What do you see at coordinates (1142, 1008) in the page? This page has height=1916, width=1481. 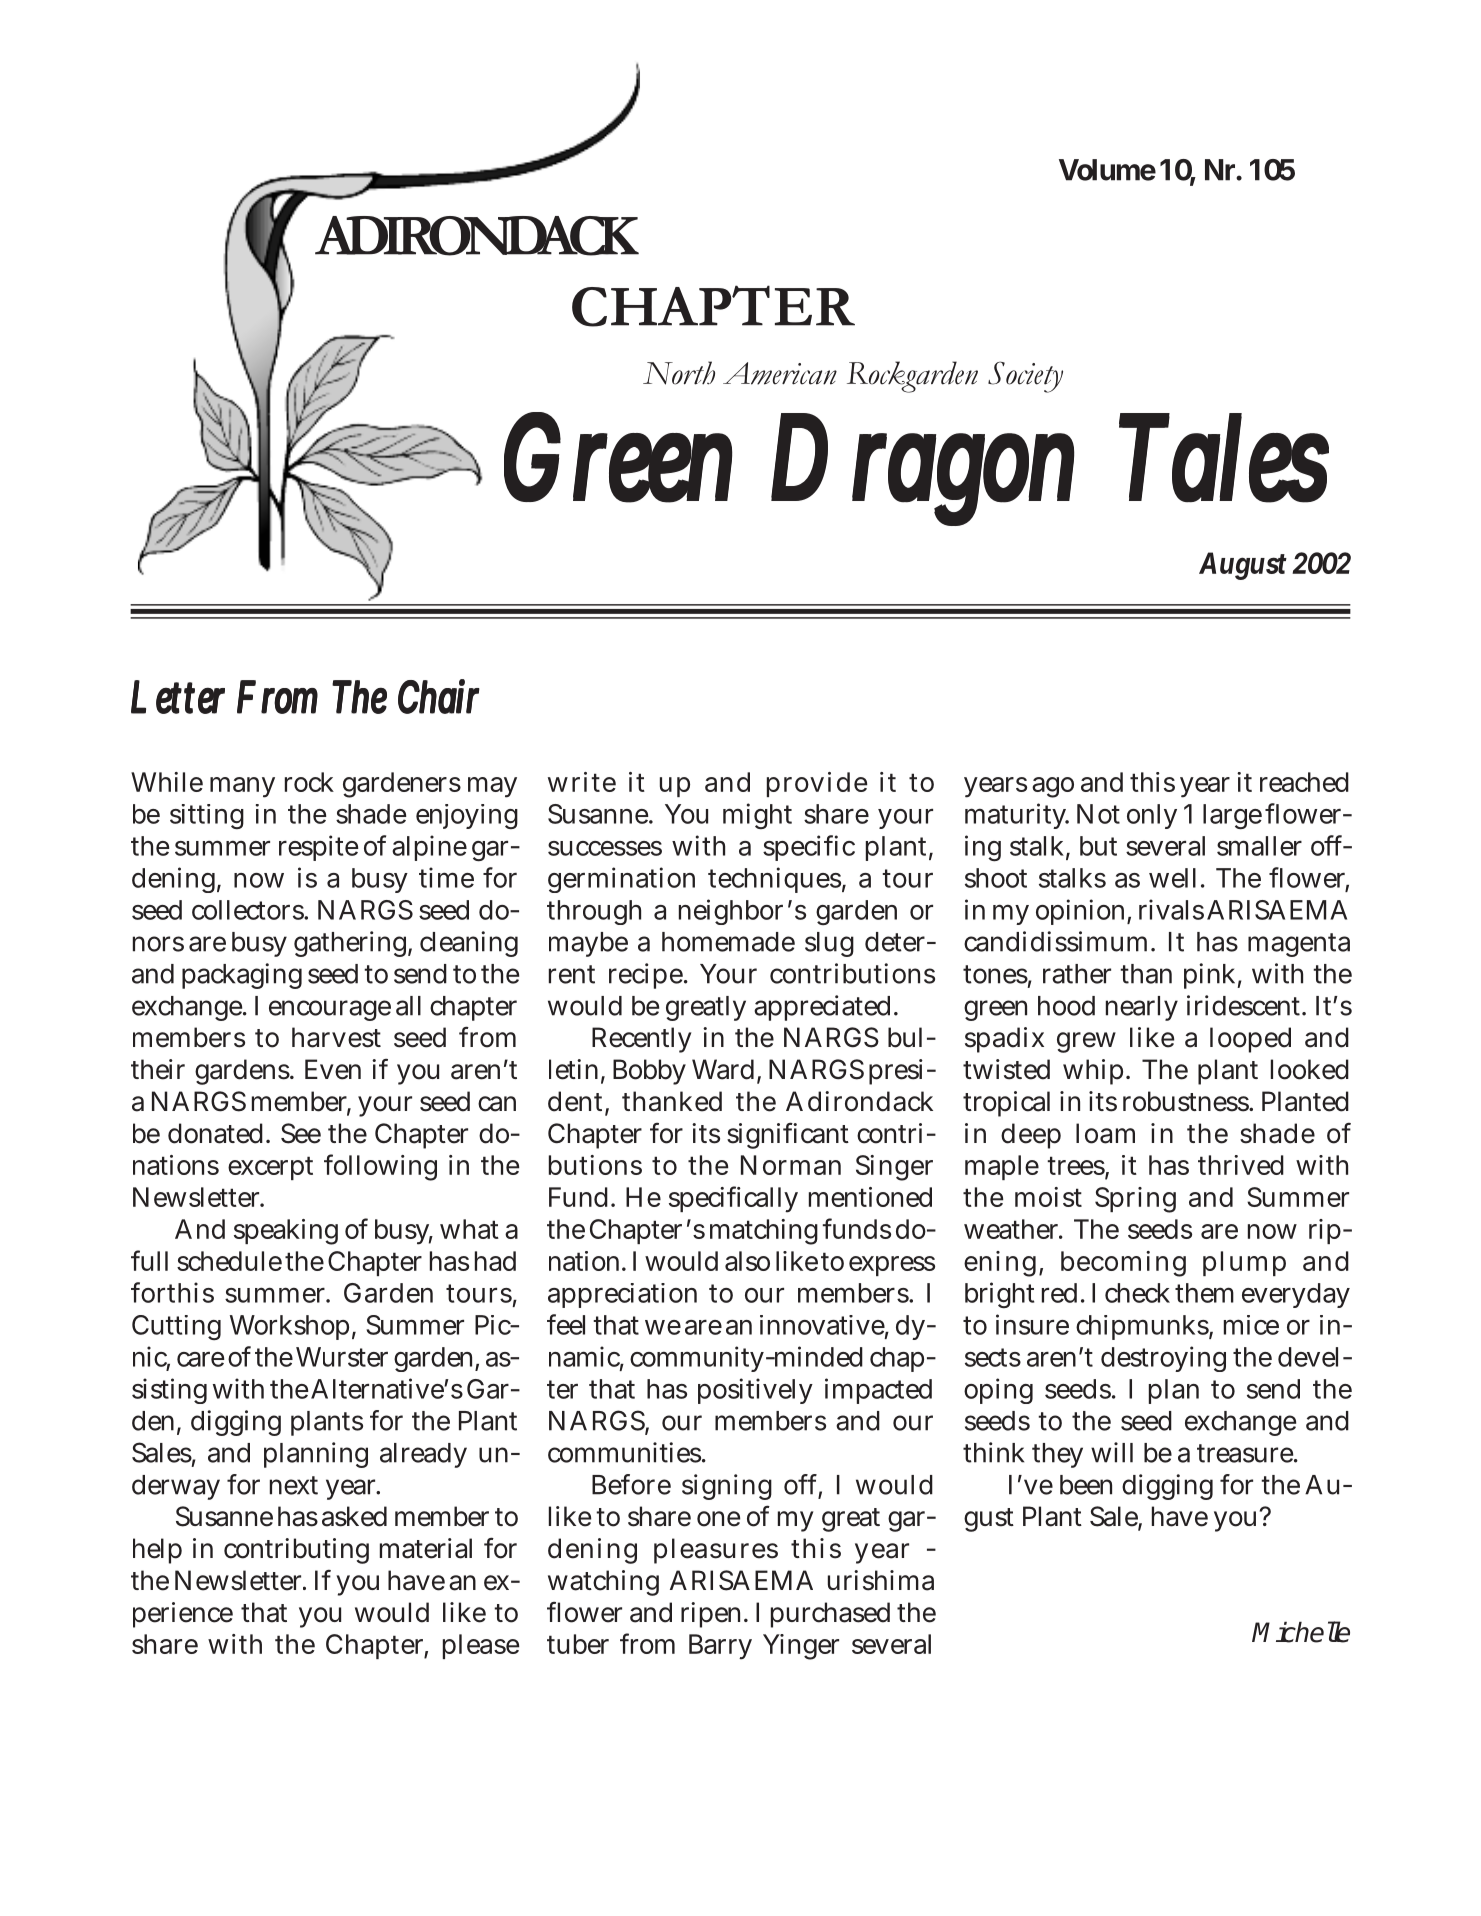 I see `nearly` at bounding box center [1142, 1008].
